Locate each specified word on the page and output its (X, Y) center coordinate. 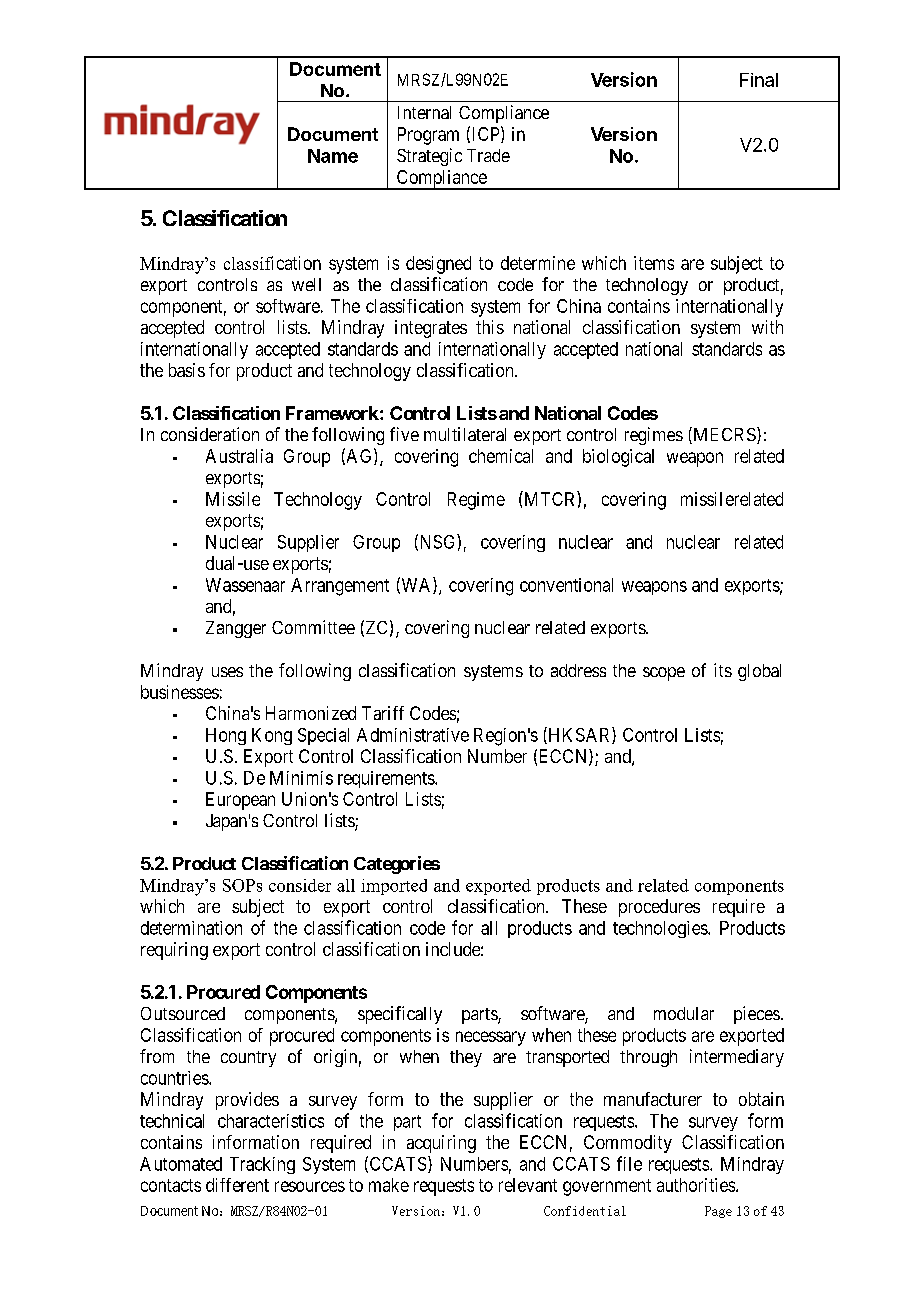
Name (333, 156)
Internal (424, 112)
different (237, 1185)
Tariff (383, 713)
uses (227, 672)
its (723, 670)
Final (759, 80)
